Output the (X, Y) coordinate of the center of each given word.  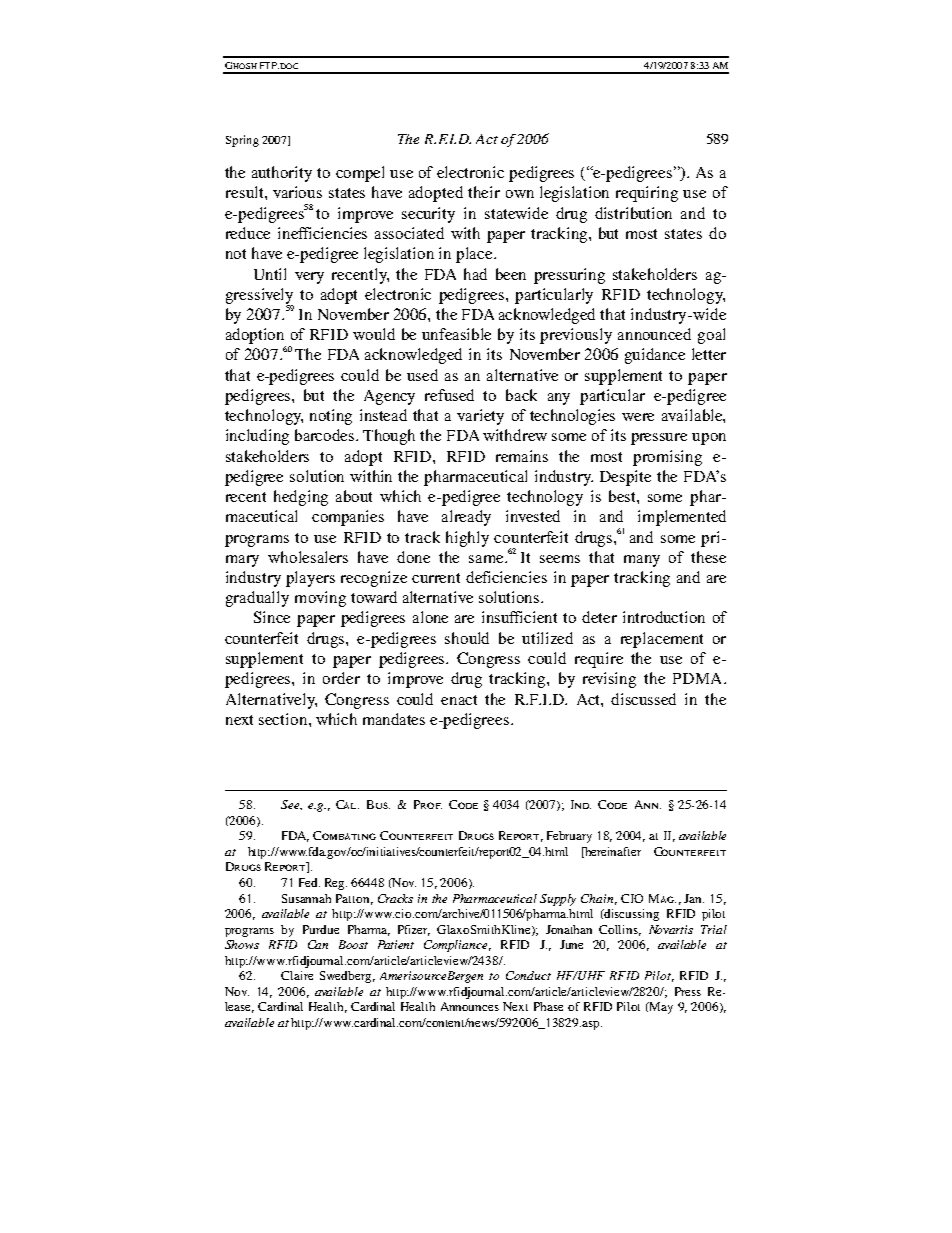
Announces (470, 1006)
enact (459, 700)
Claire (297, 975)
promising (667, 458)
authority (282, 174)
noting (331, 417)
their (484, 192)
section (284, 719)
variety (480, 417)
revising (609, 680)
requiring (647, 194)
